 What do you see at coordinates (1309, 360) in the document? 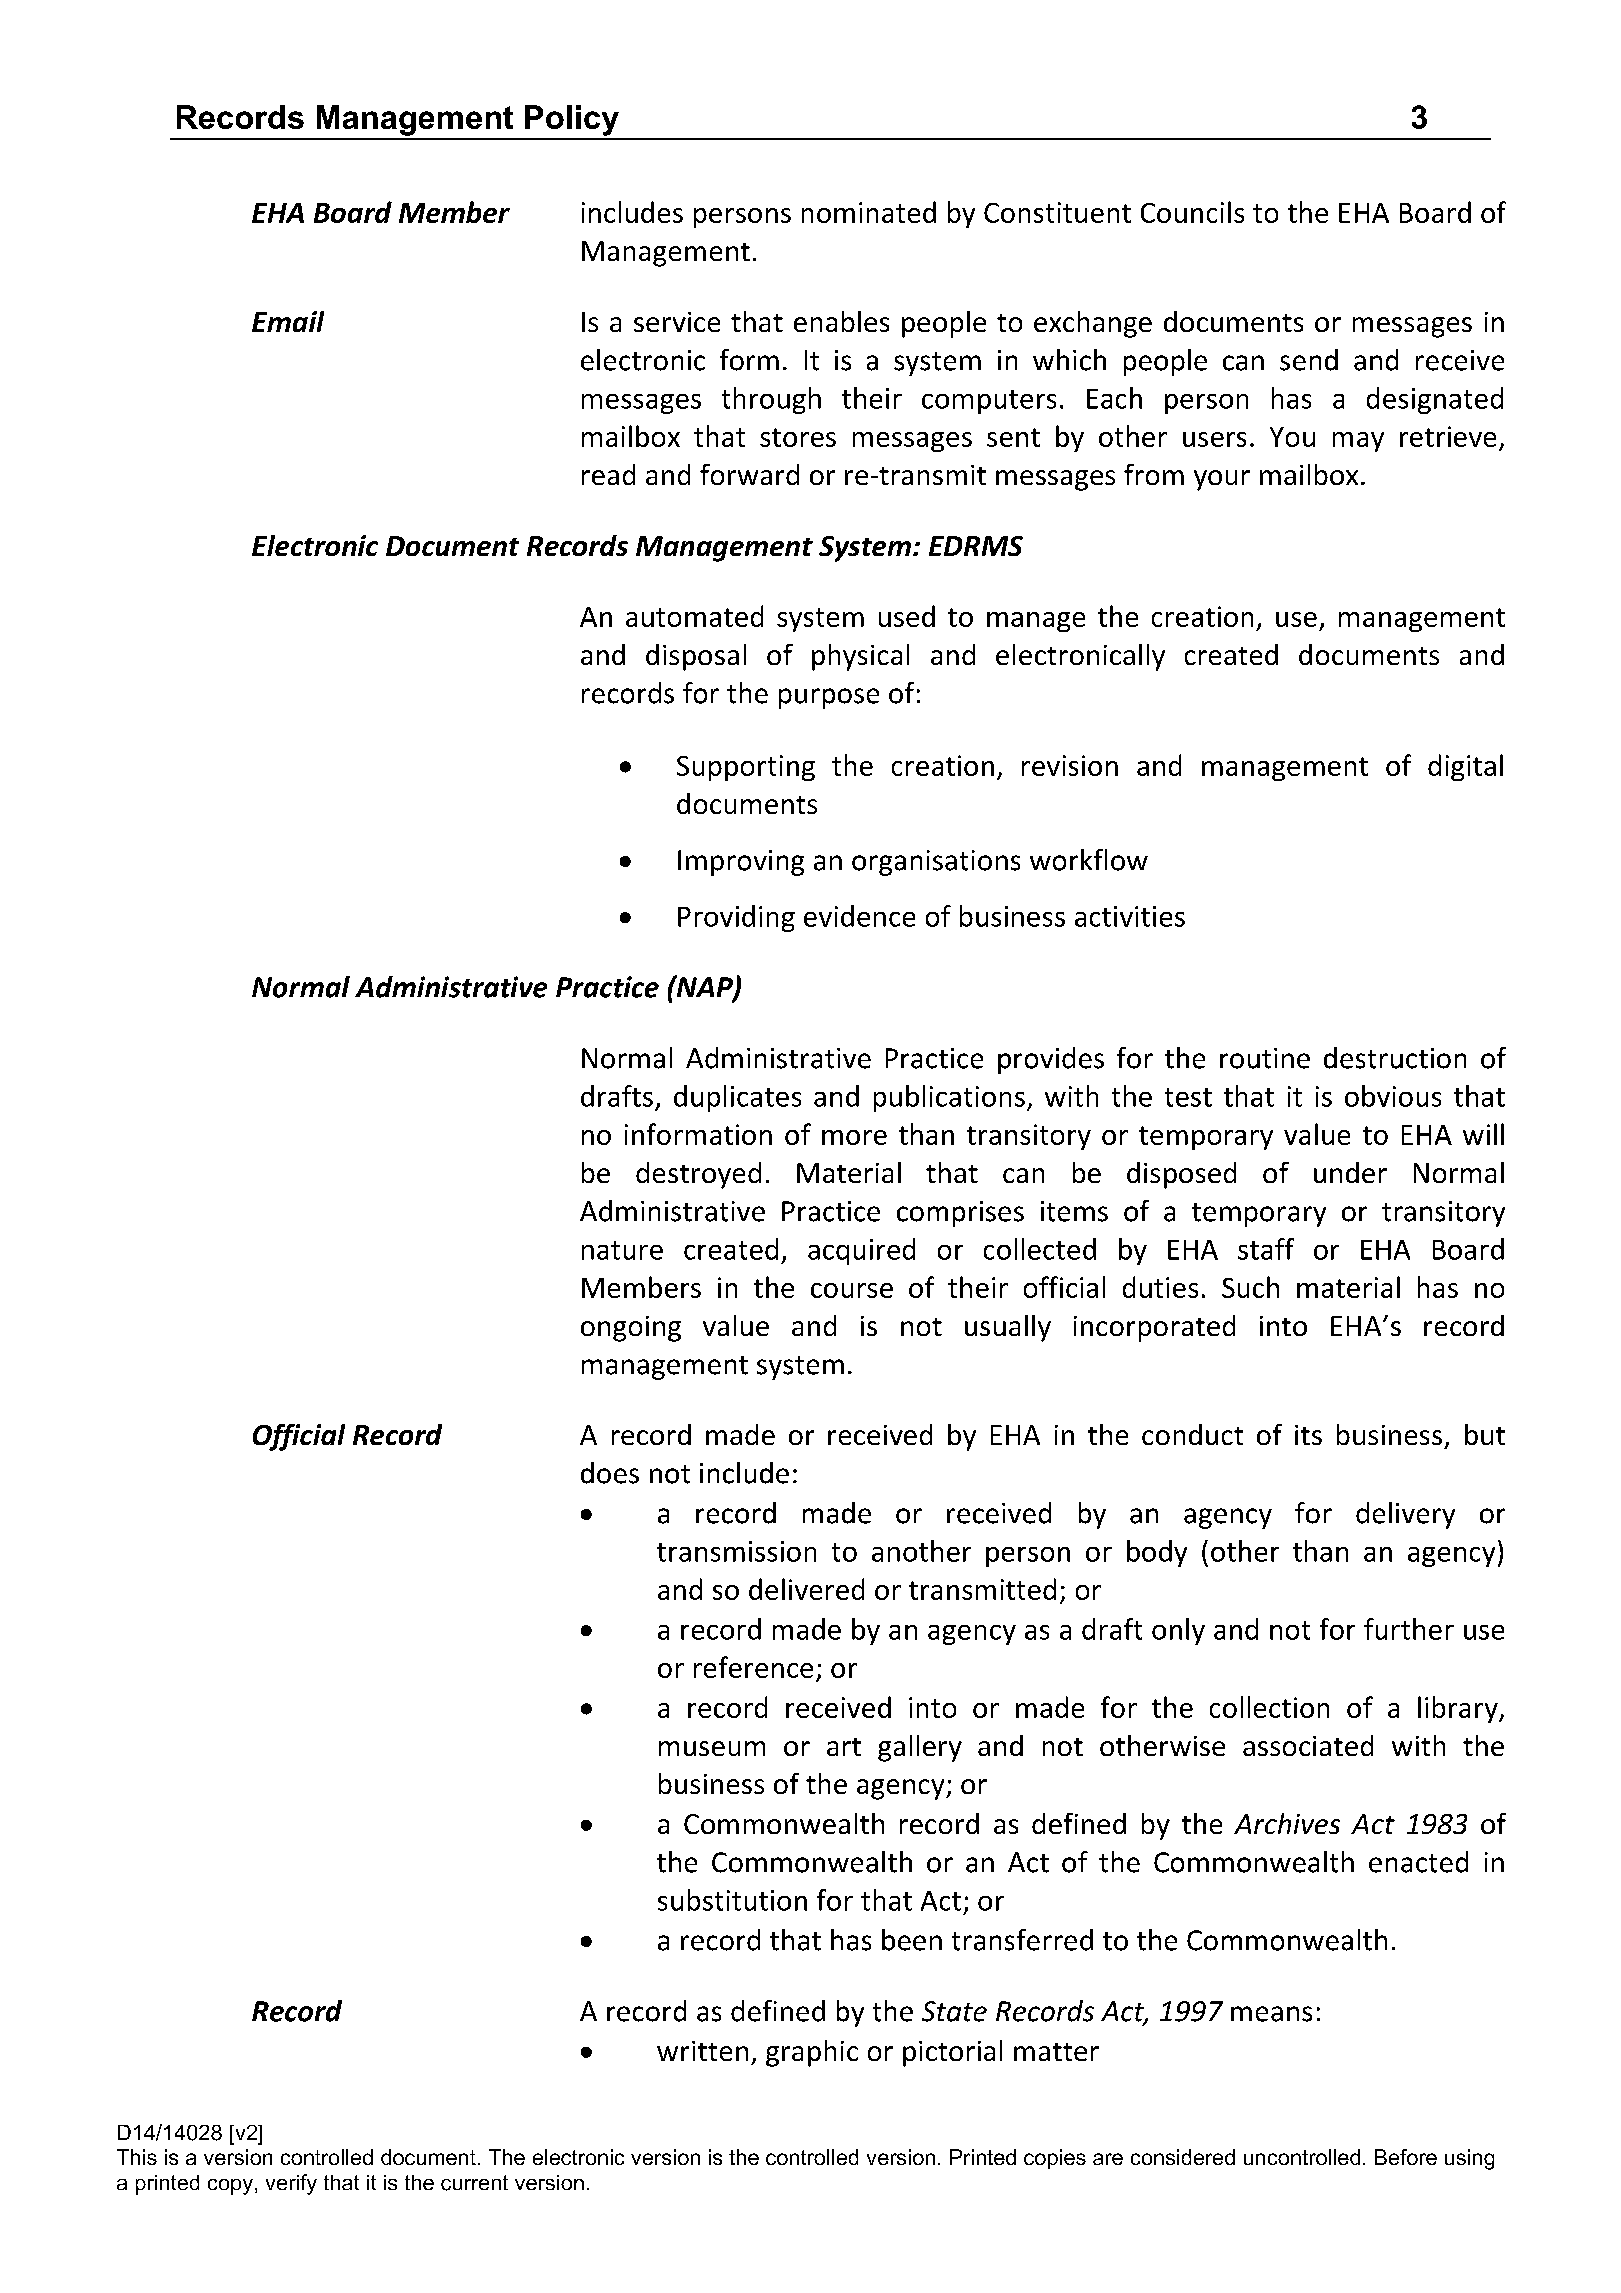
I see `send` at bounding box center [1309, 360].
